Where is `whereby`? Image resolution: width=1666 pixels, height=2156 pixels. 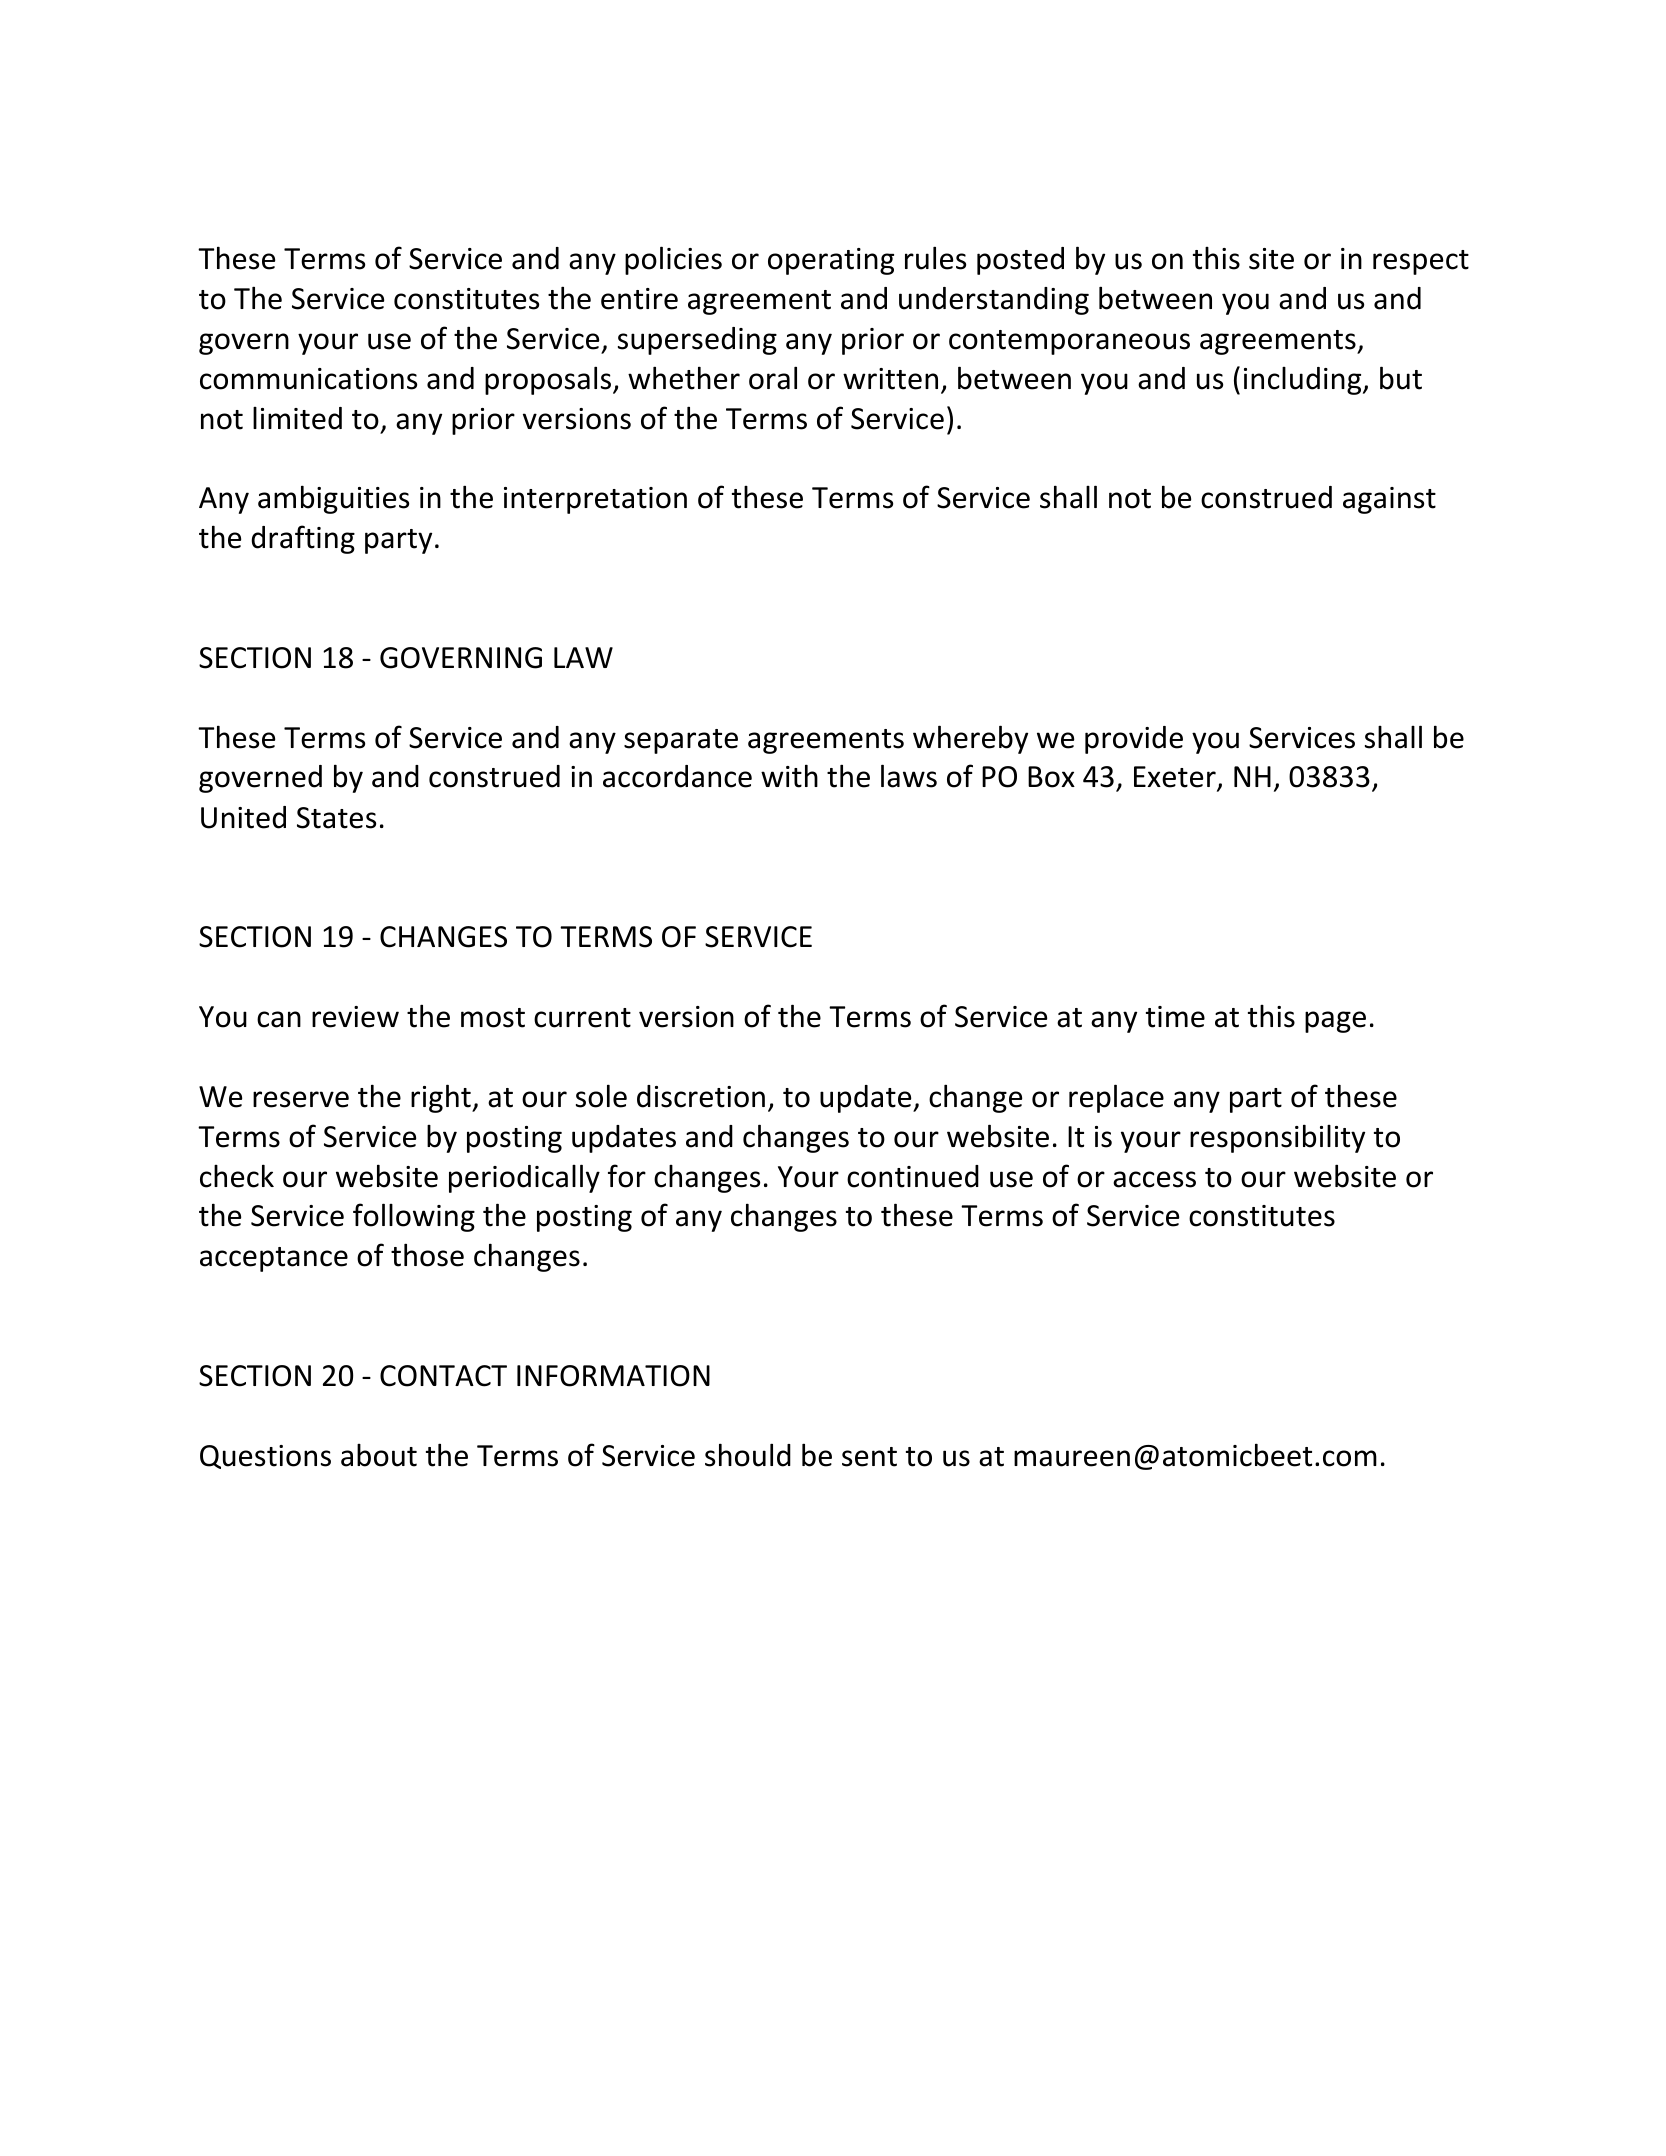 whereby is located at coordinates (970, 739).
